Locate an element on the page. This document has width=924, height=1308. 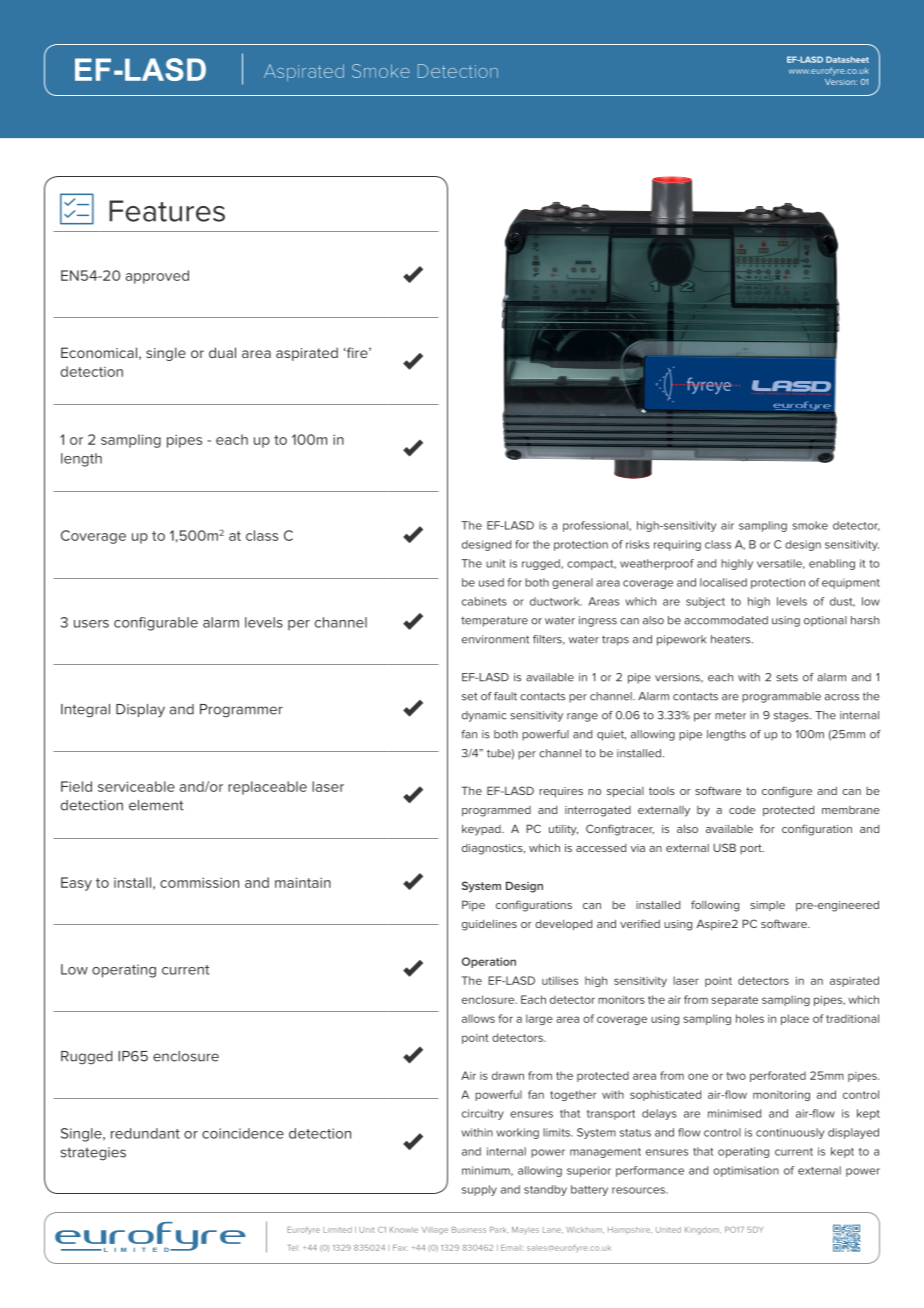
environment is located at coordinates (495, 639).
